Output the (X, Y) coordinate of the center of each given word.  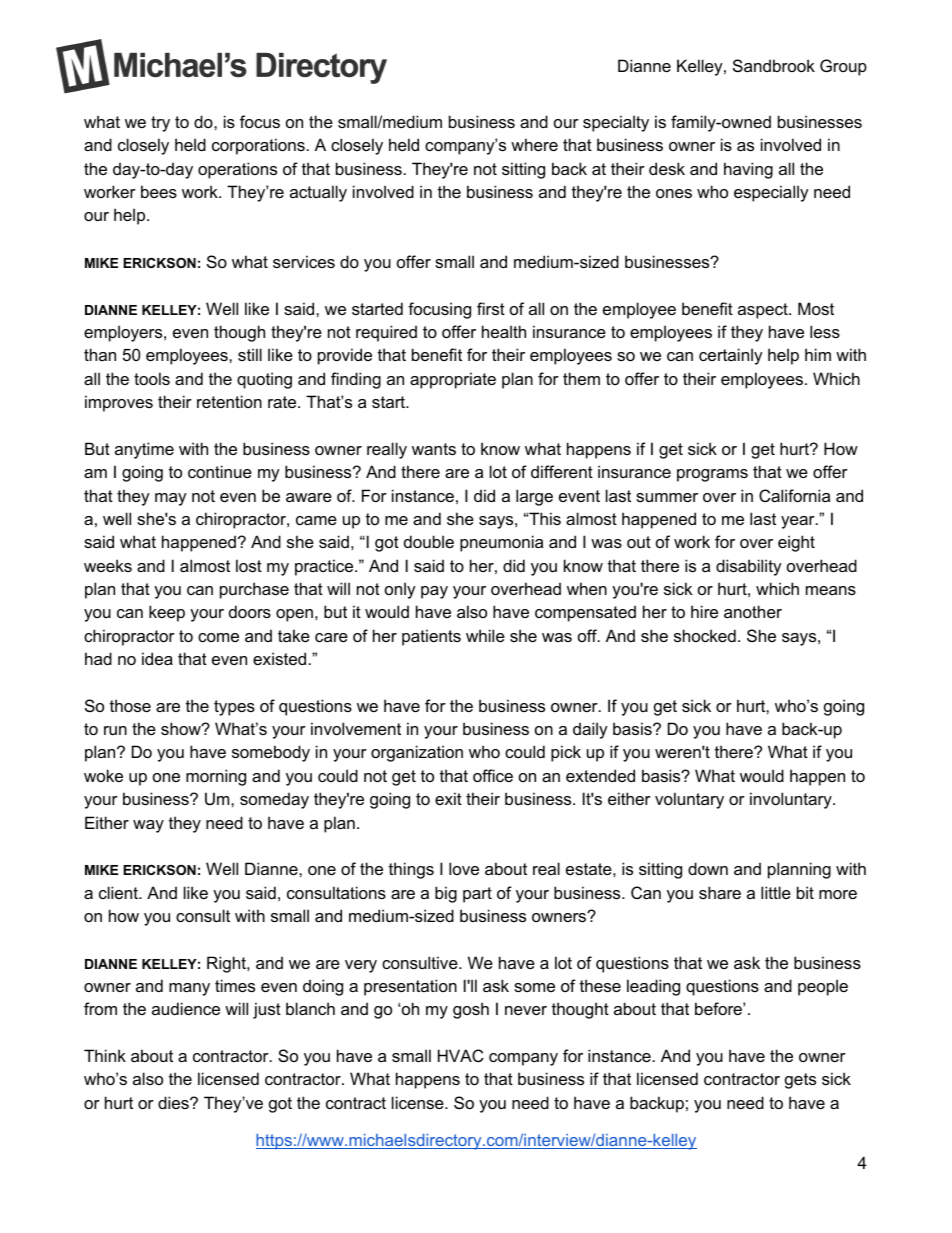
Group (843, 67)
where (534, 144)
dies (174, 1102)
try (160, 124)
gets (800, 1081)
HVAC (461, 1055)
